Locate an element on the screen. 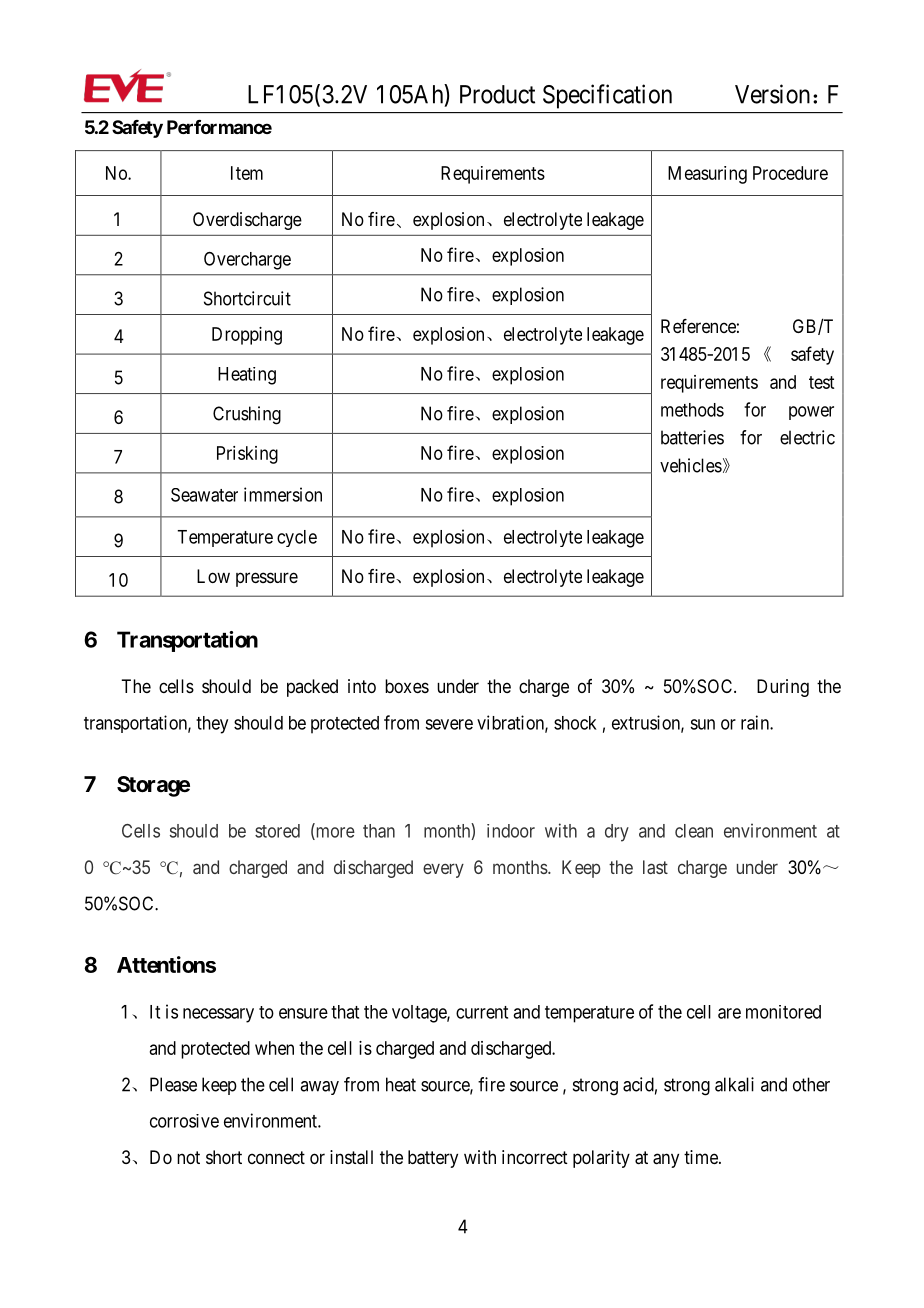  immersion is located at coordinates (283, 494).
